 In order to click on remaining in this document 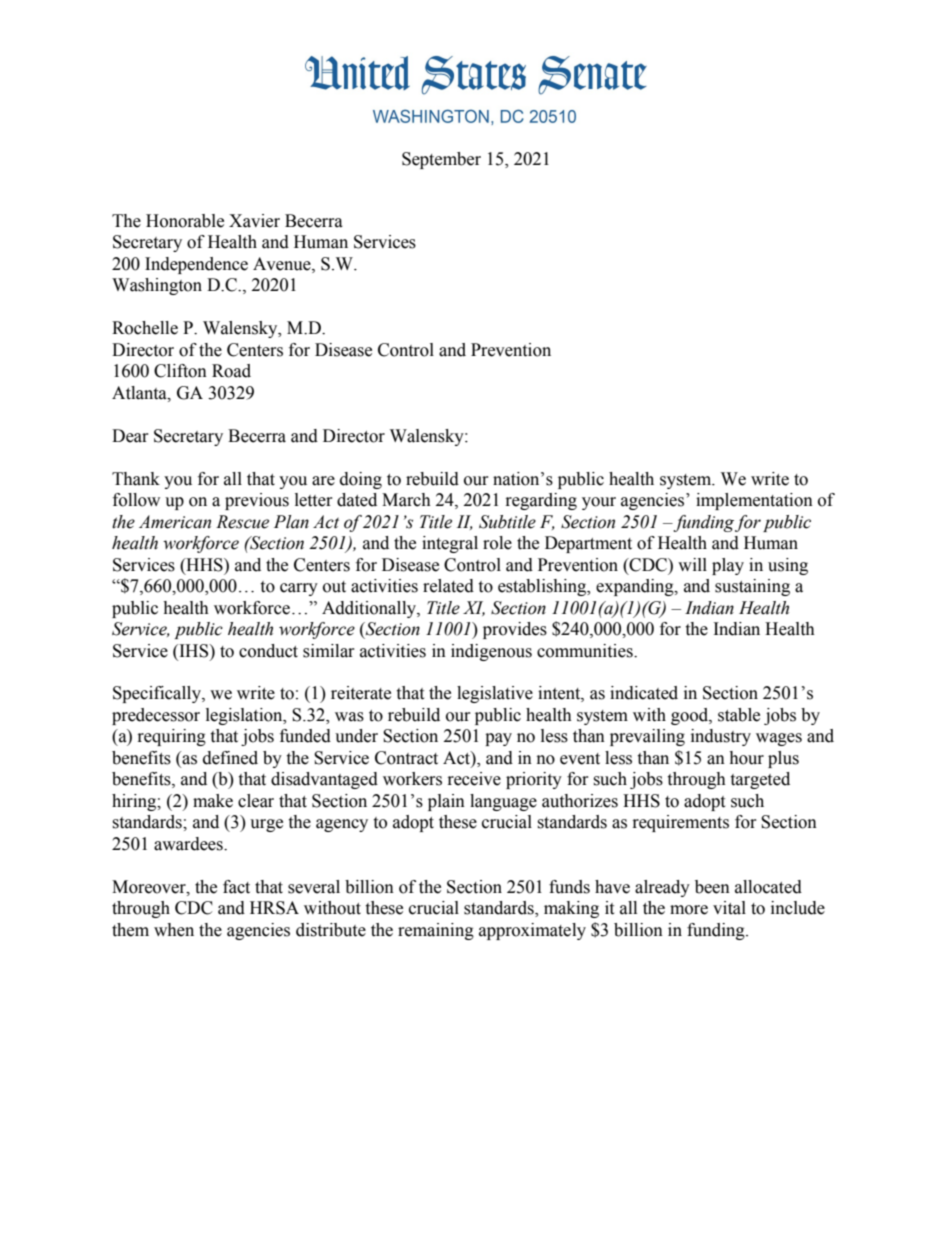, I will do `click(436, 931)`.
